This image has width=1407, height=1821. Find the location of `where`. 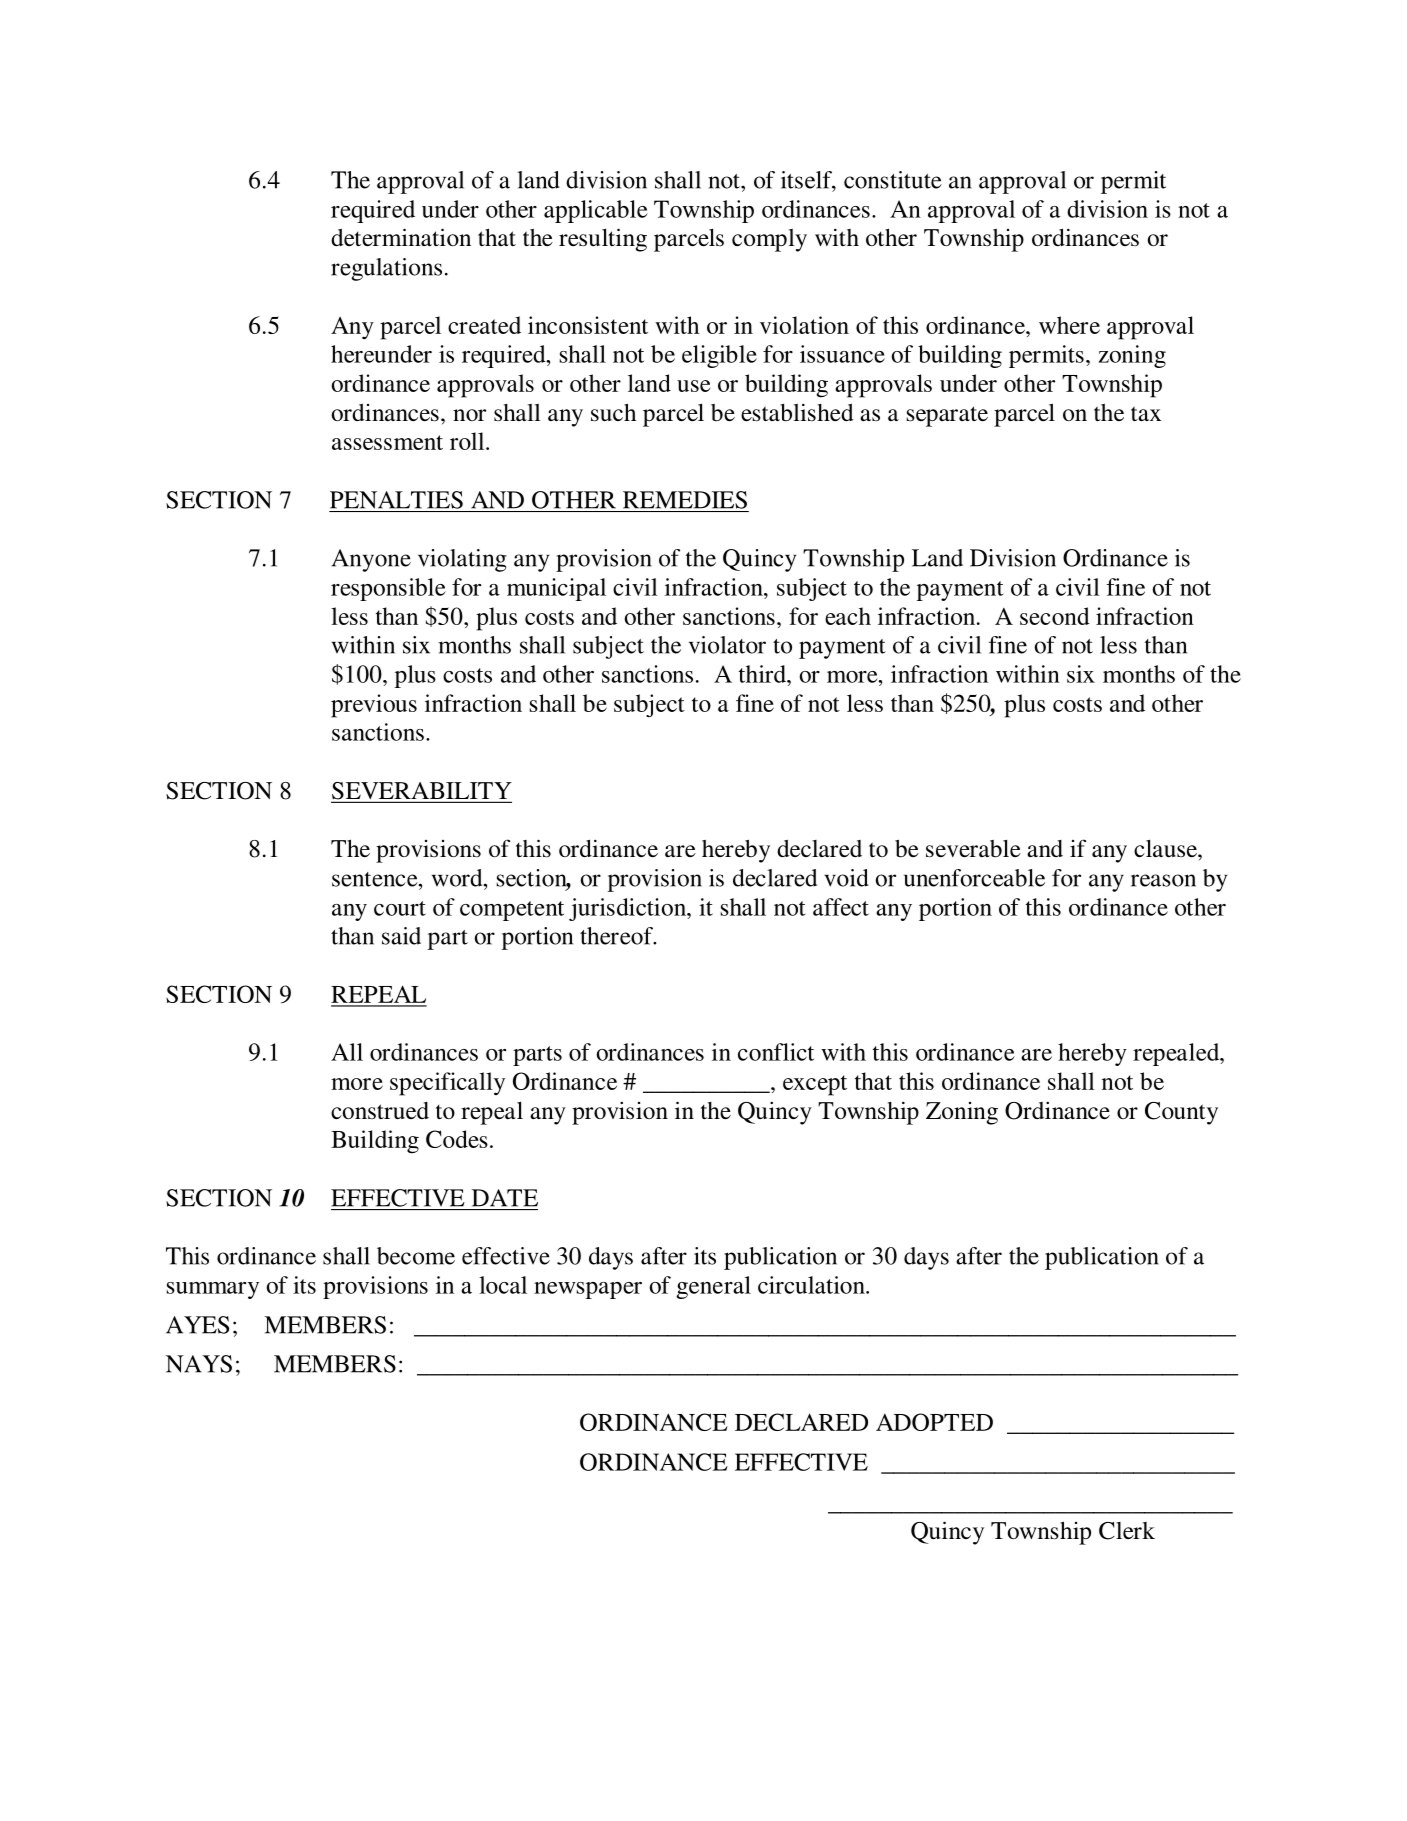

where is located at coordinates (1069, 325).
